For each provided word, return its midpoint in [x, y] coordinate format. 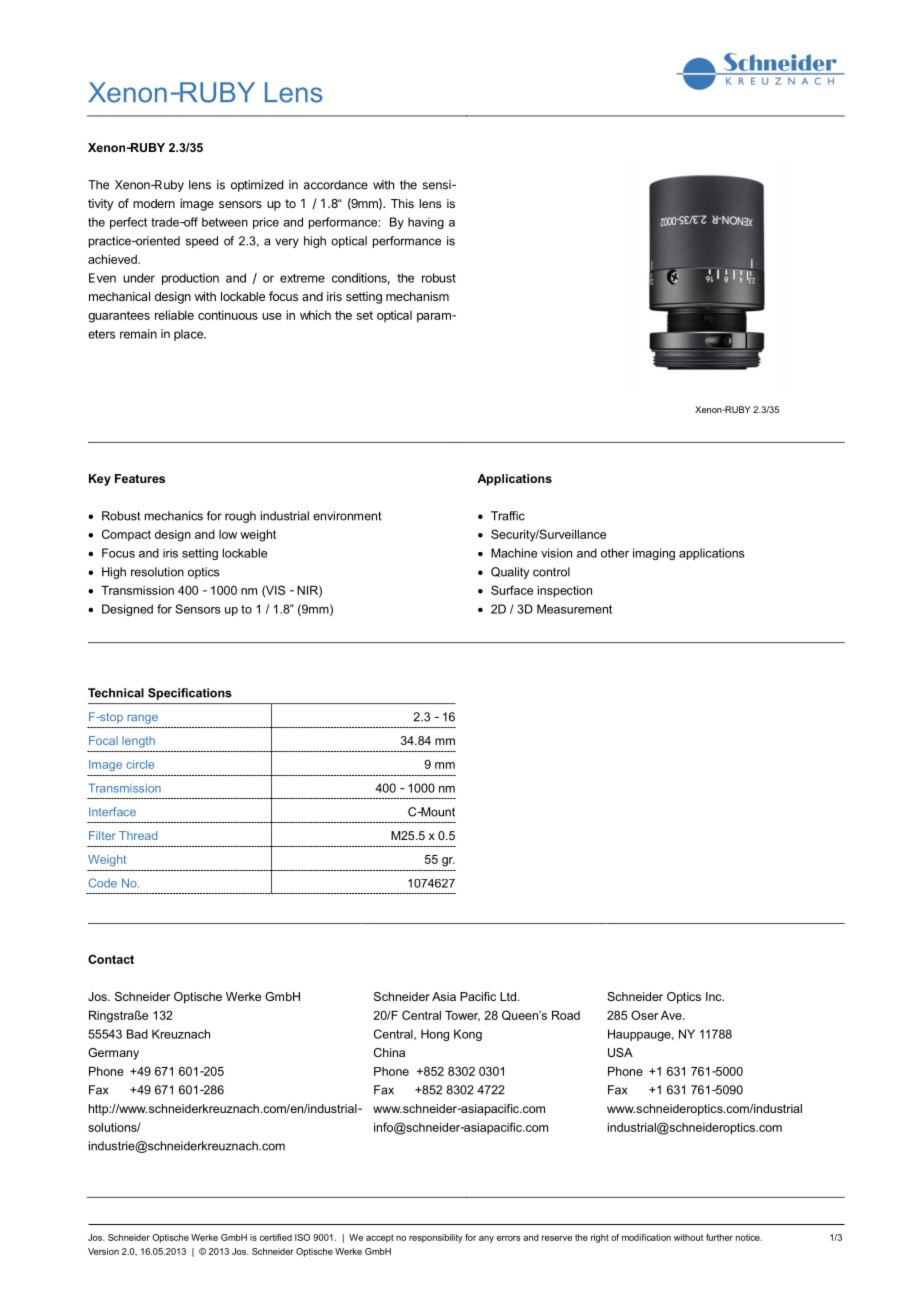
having [426, 223]
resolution [157, 572]
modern [154, 203]
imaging [654, 554]
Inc [715, 996]
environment [347, 516]
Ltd [509, 996]
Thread [138, 835]
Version [103, 1251]
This [402, 203]
